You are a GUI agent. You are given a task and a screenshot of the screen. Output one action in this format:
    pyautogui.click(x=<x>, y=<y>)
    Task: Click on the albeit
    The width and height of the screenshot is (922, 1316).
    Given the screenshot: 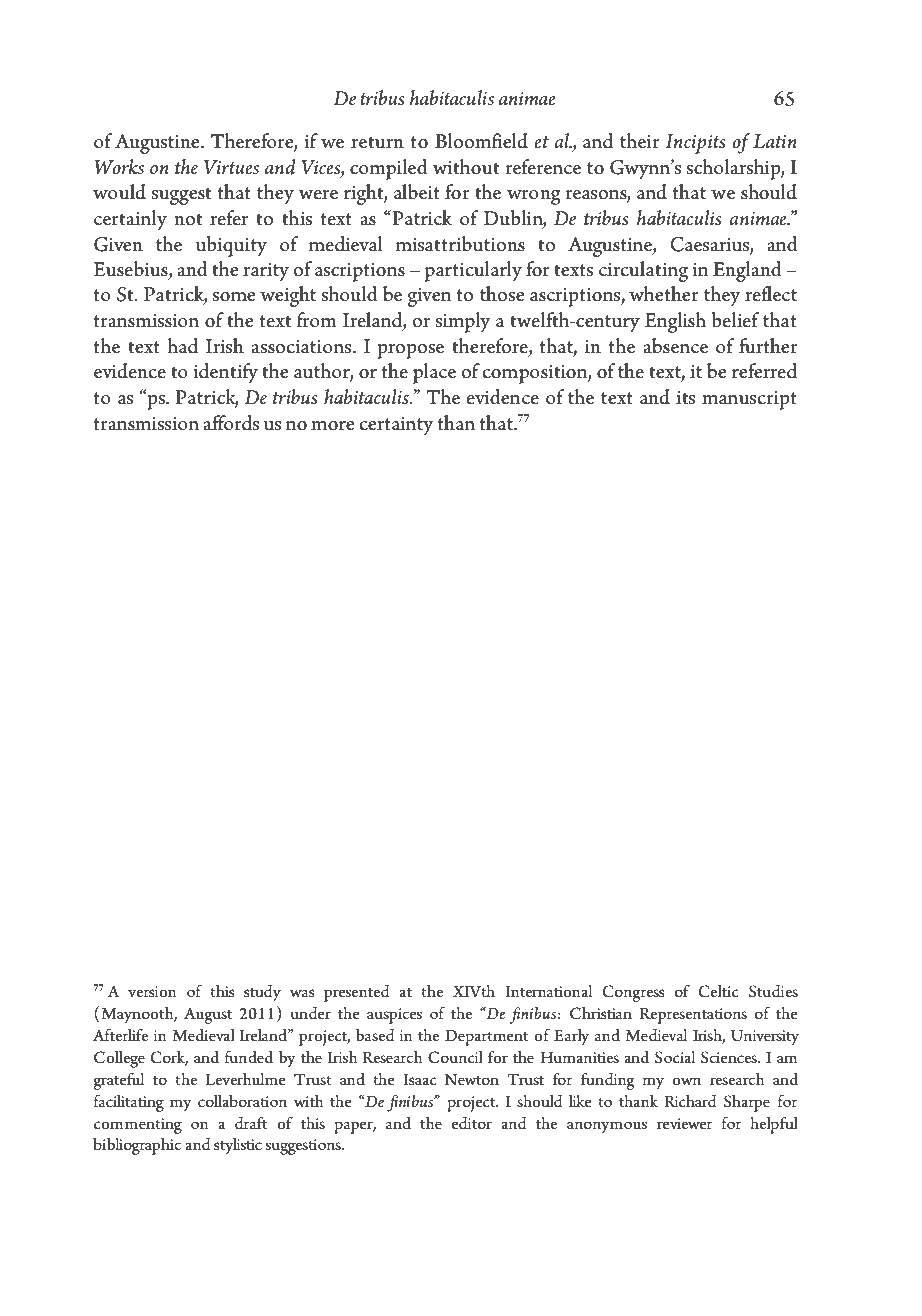 What is the action you would take?
    pyautogui.click(x=417, y=192)
